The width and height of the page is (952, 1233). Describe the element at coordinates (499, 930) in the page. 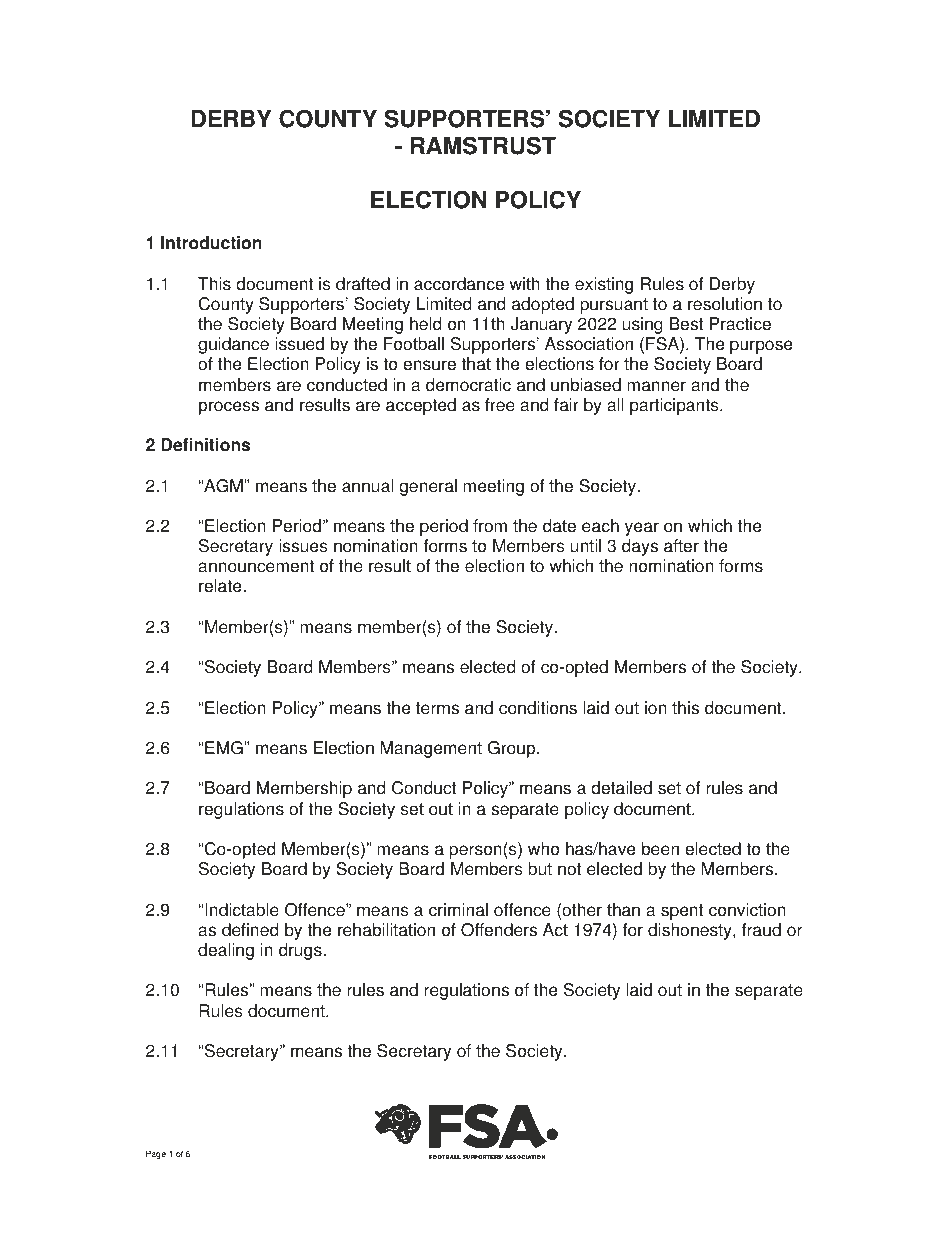

I see `Offenders` at that location.
